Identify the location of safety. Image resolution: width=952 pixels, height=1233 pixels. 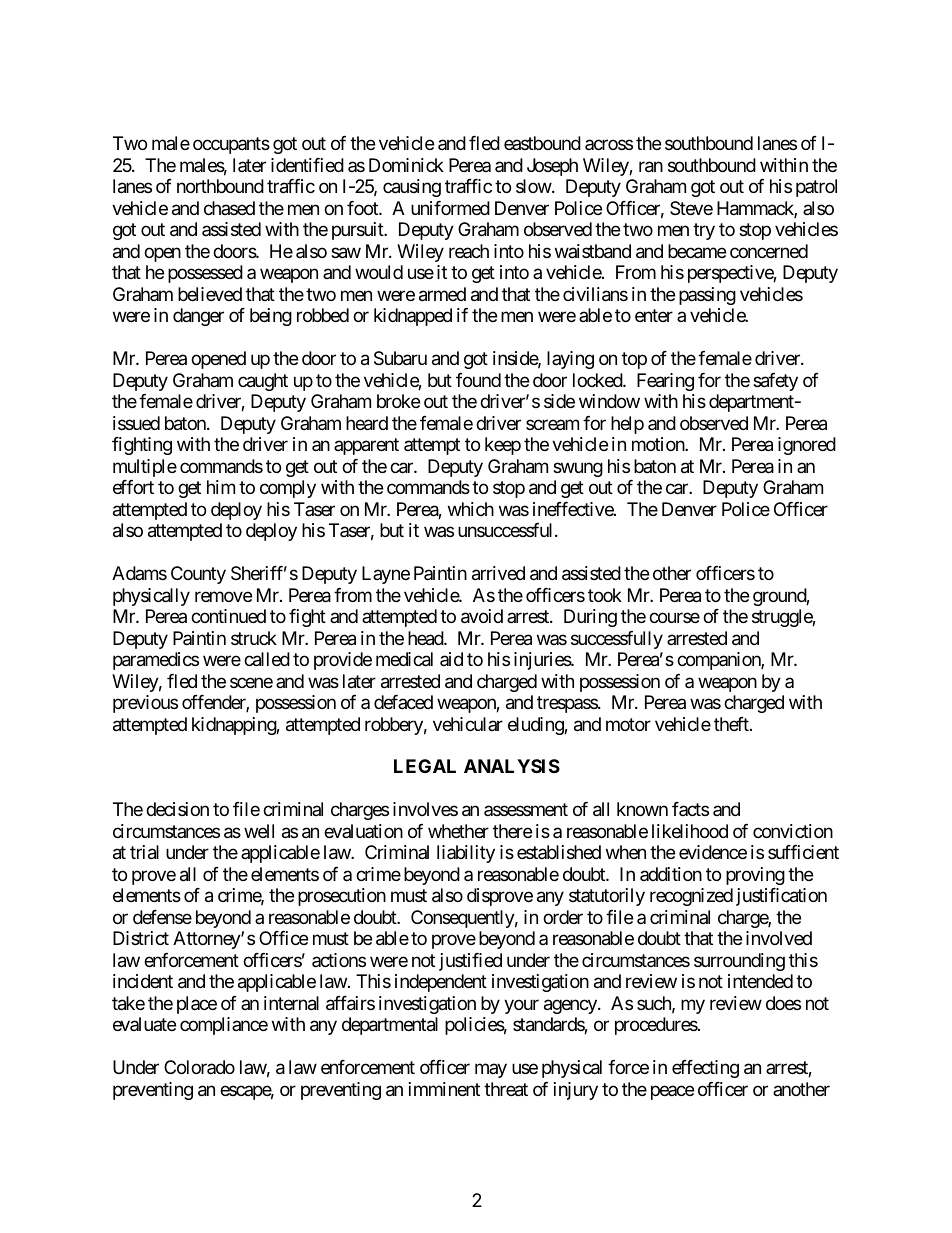
(775, 382).
